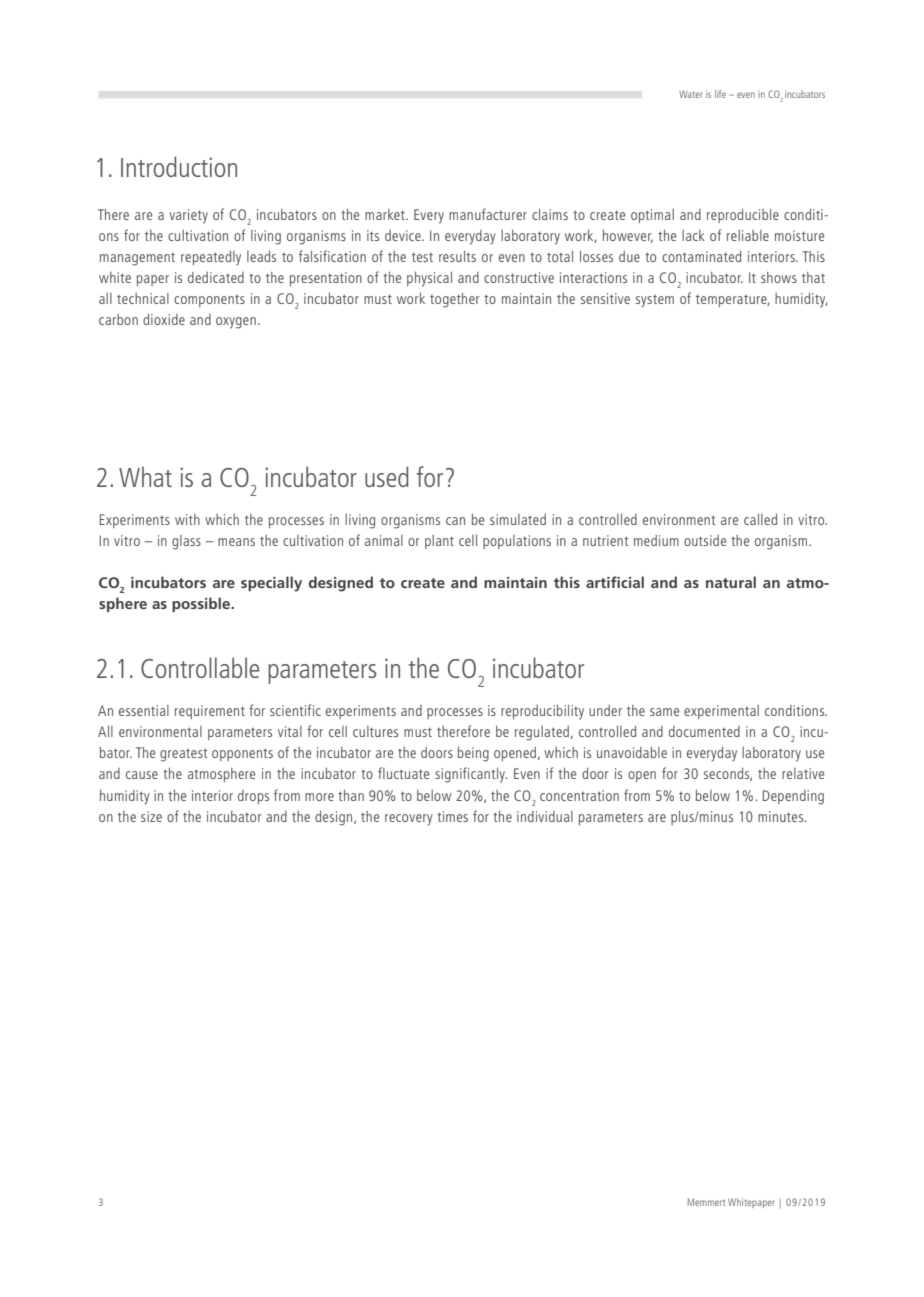  Describe the element at coordinates (720, 94) in the image. I see `life` at that location.
